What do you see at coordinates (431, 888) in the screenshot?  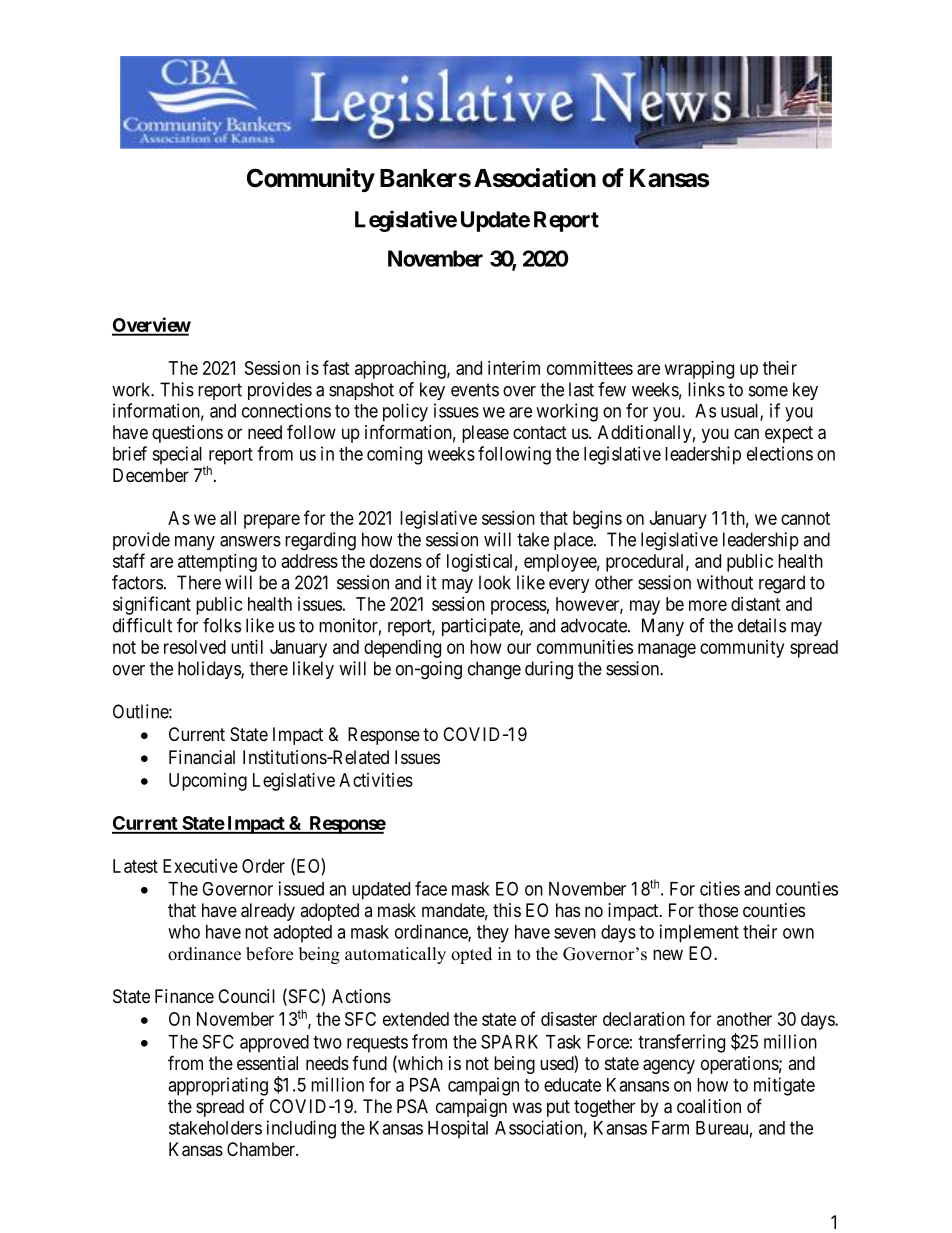 I see `face` at bounding box center [431, 888].
